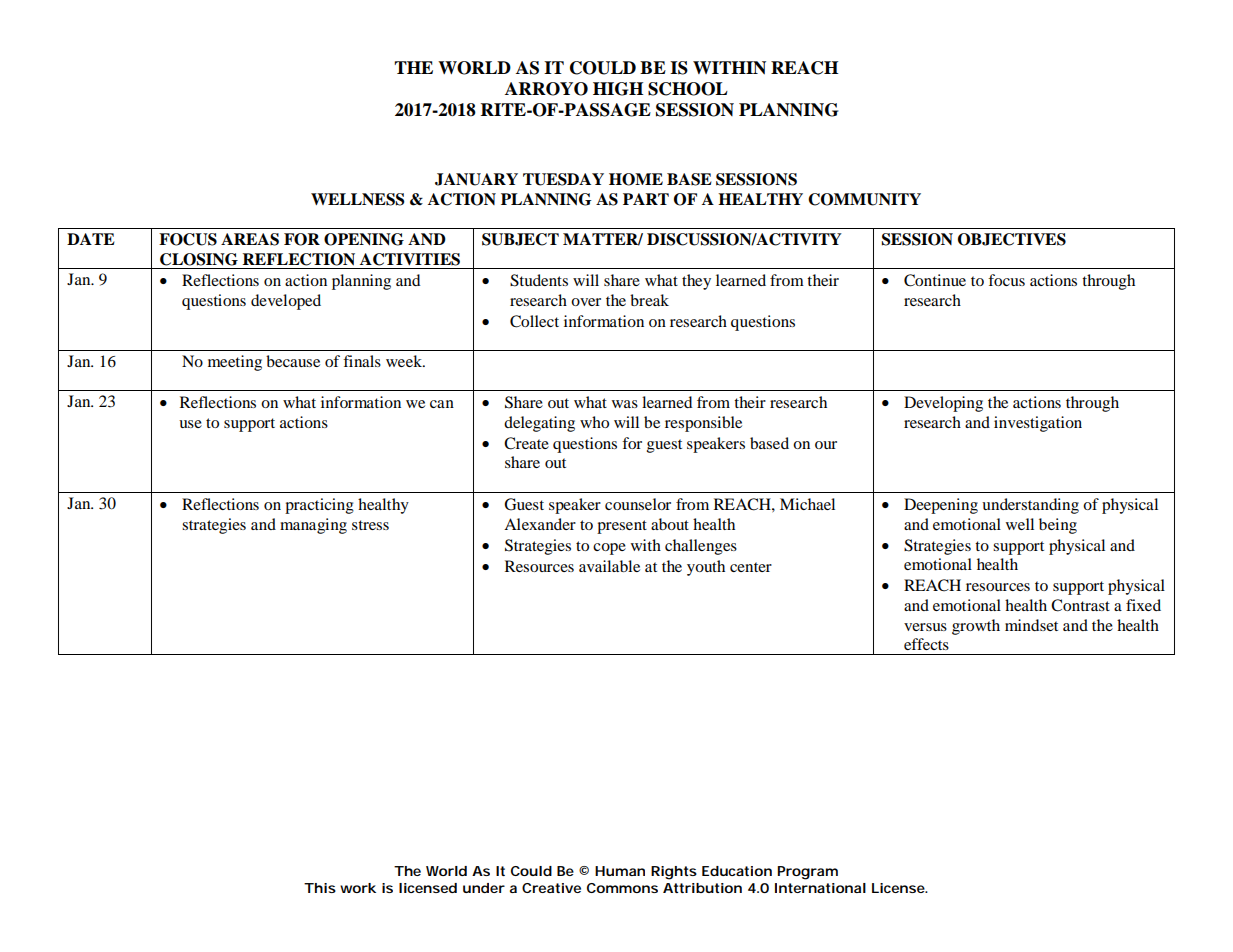 The image size is (1233, 952). I want to click on over, so click(586, 302).
